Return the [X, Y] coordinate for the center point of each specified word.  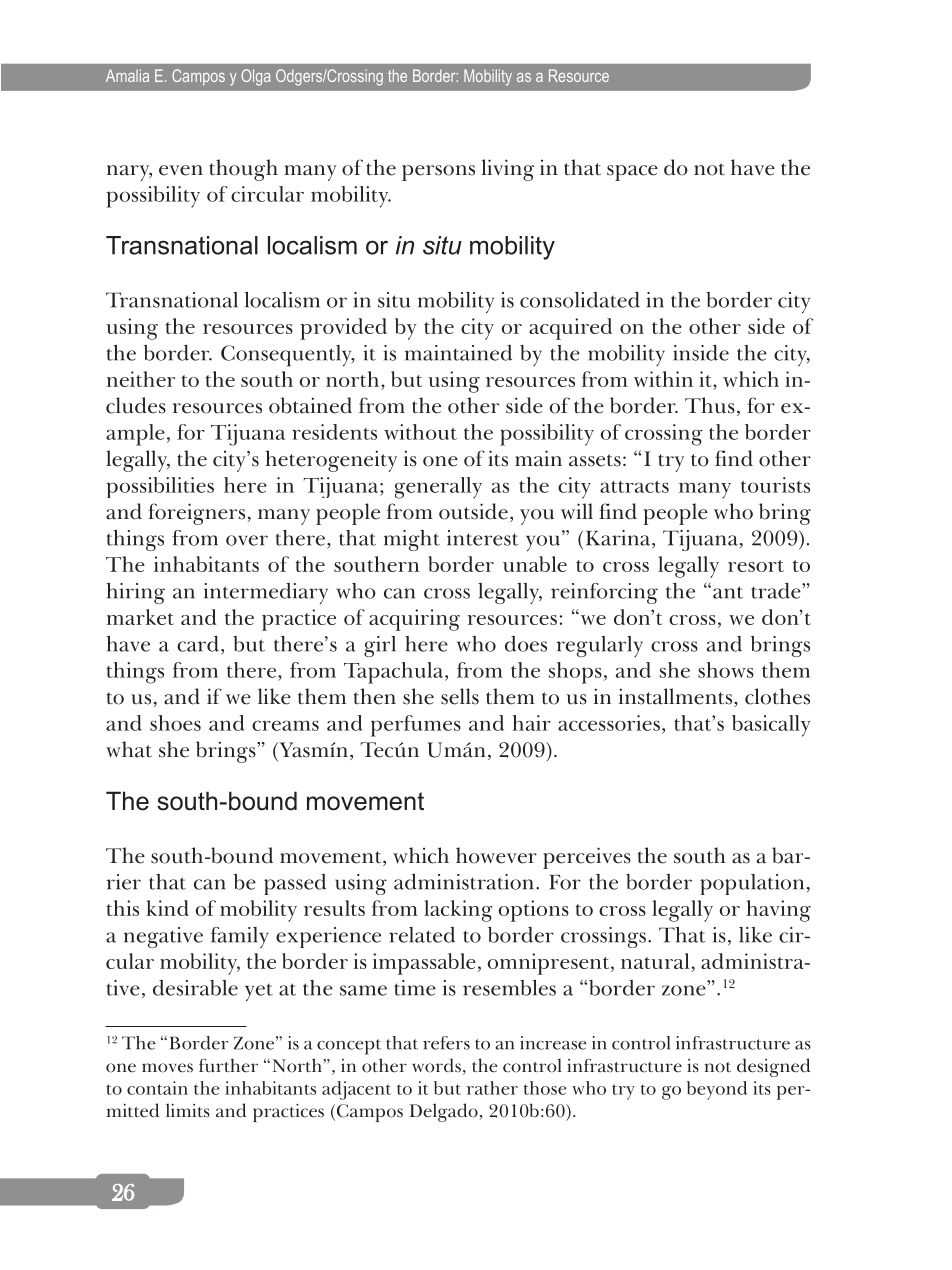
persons [438, 173]
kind [167, 908]
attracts [634, 487]
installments [675, 696]
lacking [458, 911]
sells [460, 696]
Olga [256, 77]
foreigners [196, 514]
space [632, 173]
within [663, 379]
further [228, 1065]
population [752, 884]
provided [343, 329]
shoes [175, 723]
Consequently [287, 356]
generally [438, 488]
